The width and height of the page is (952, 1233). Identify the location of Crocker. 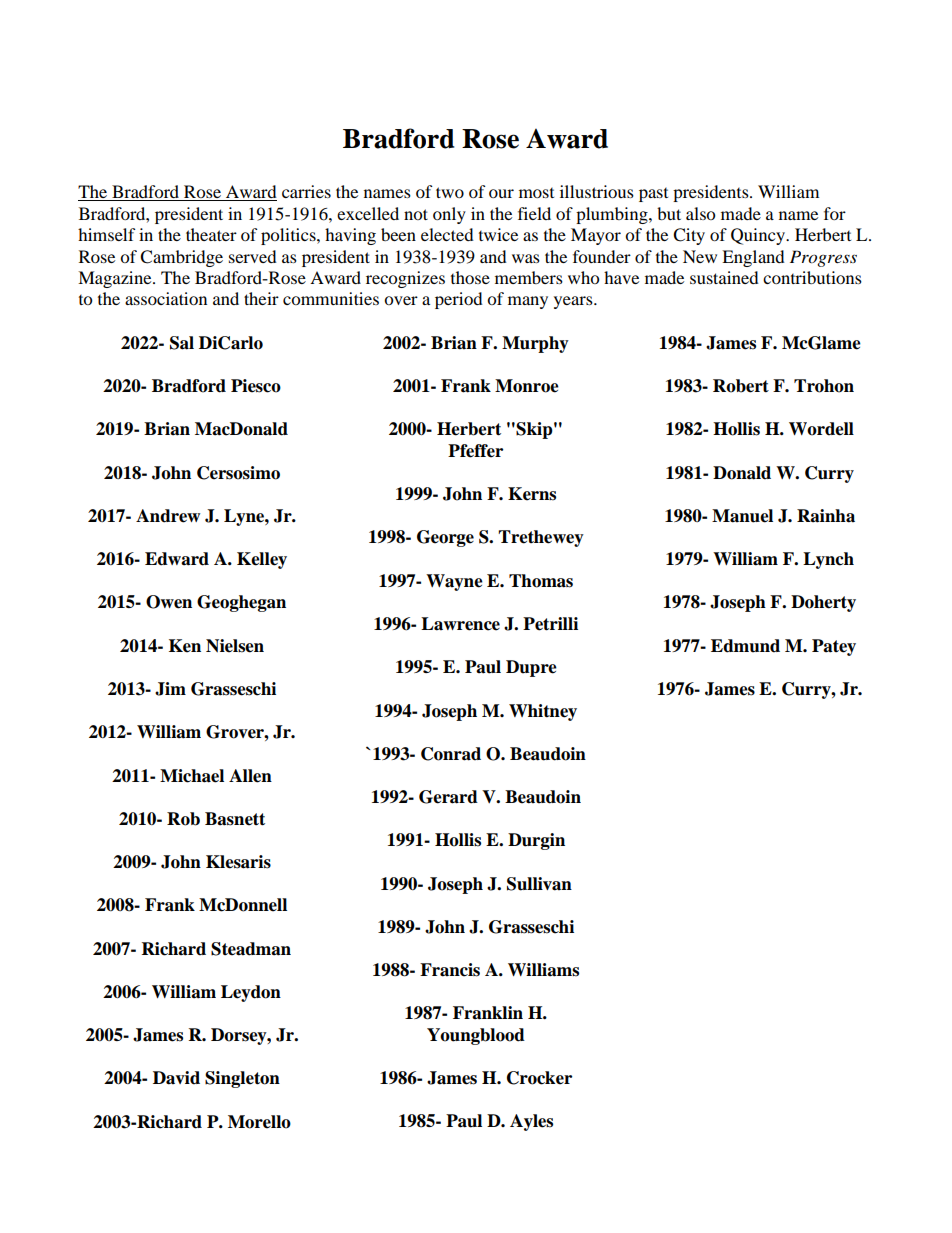
(539, 1078).
